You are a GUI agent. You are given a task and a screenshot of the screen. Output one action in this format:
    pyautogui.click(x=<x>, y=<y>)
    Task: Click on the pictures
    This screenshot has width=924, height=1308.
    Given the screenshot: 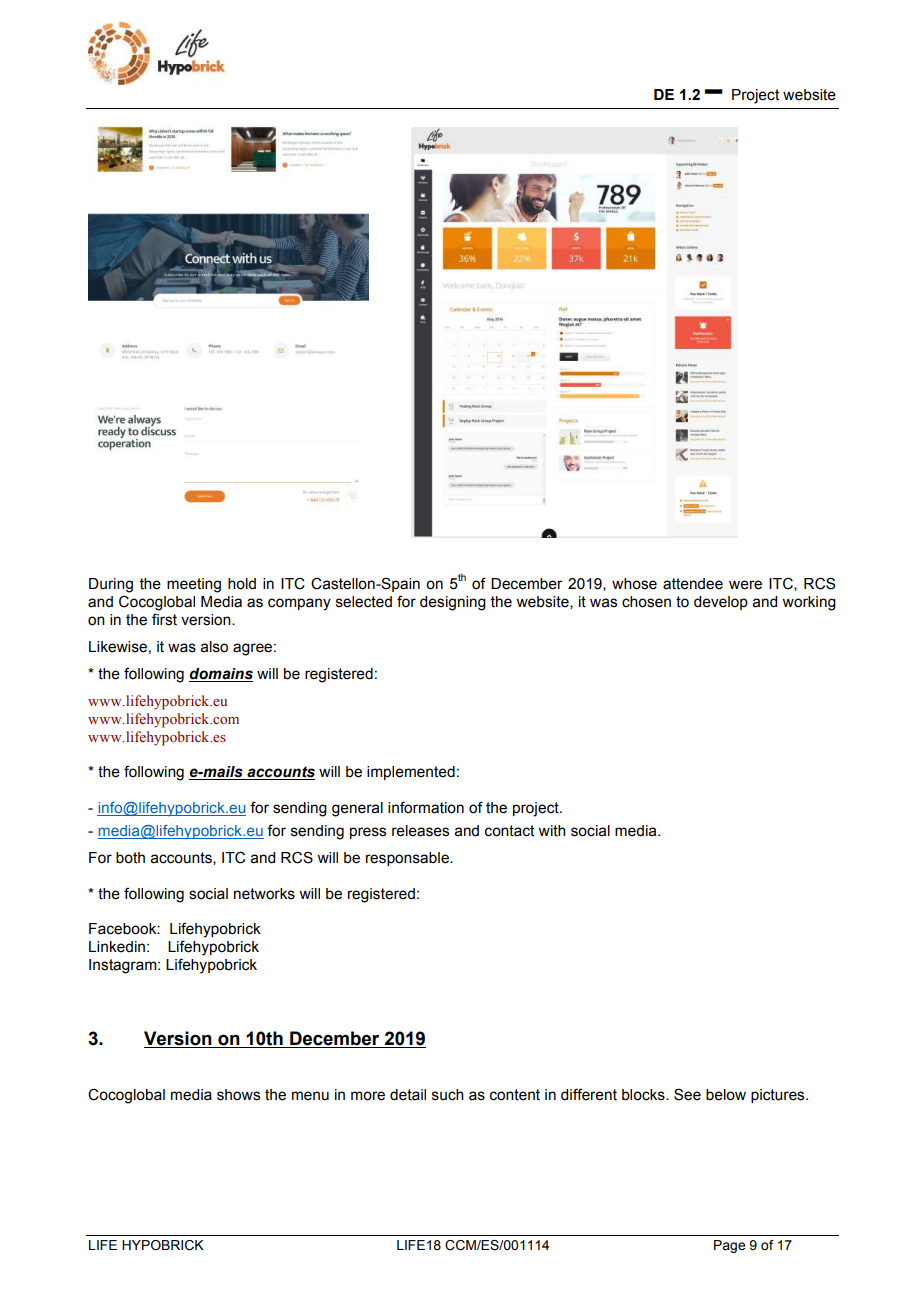 What is the action you would take?
    pyautogui.click(x=779, y=1096)
